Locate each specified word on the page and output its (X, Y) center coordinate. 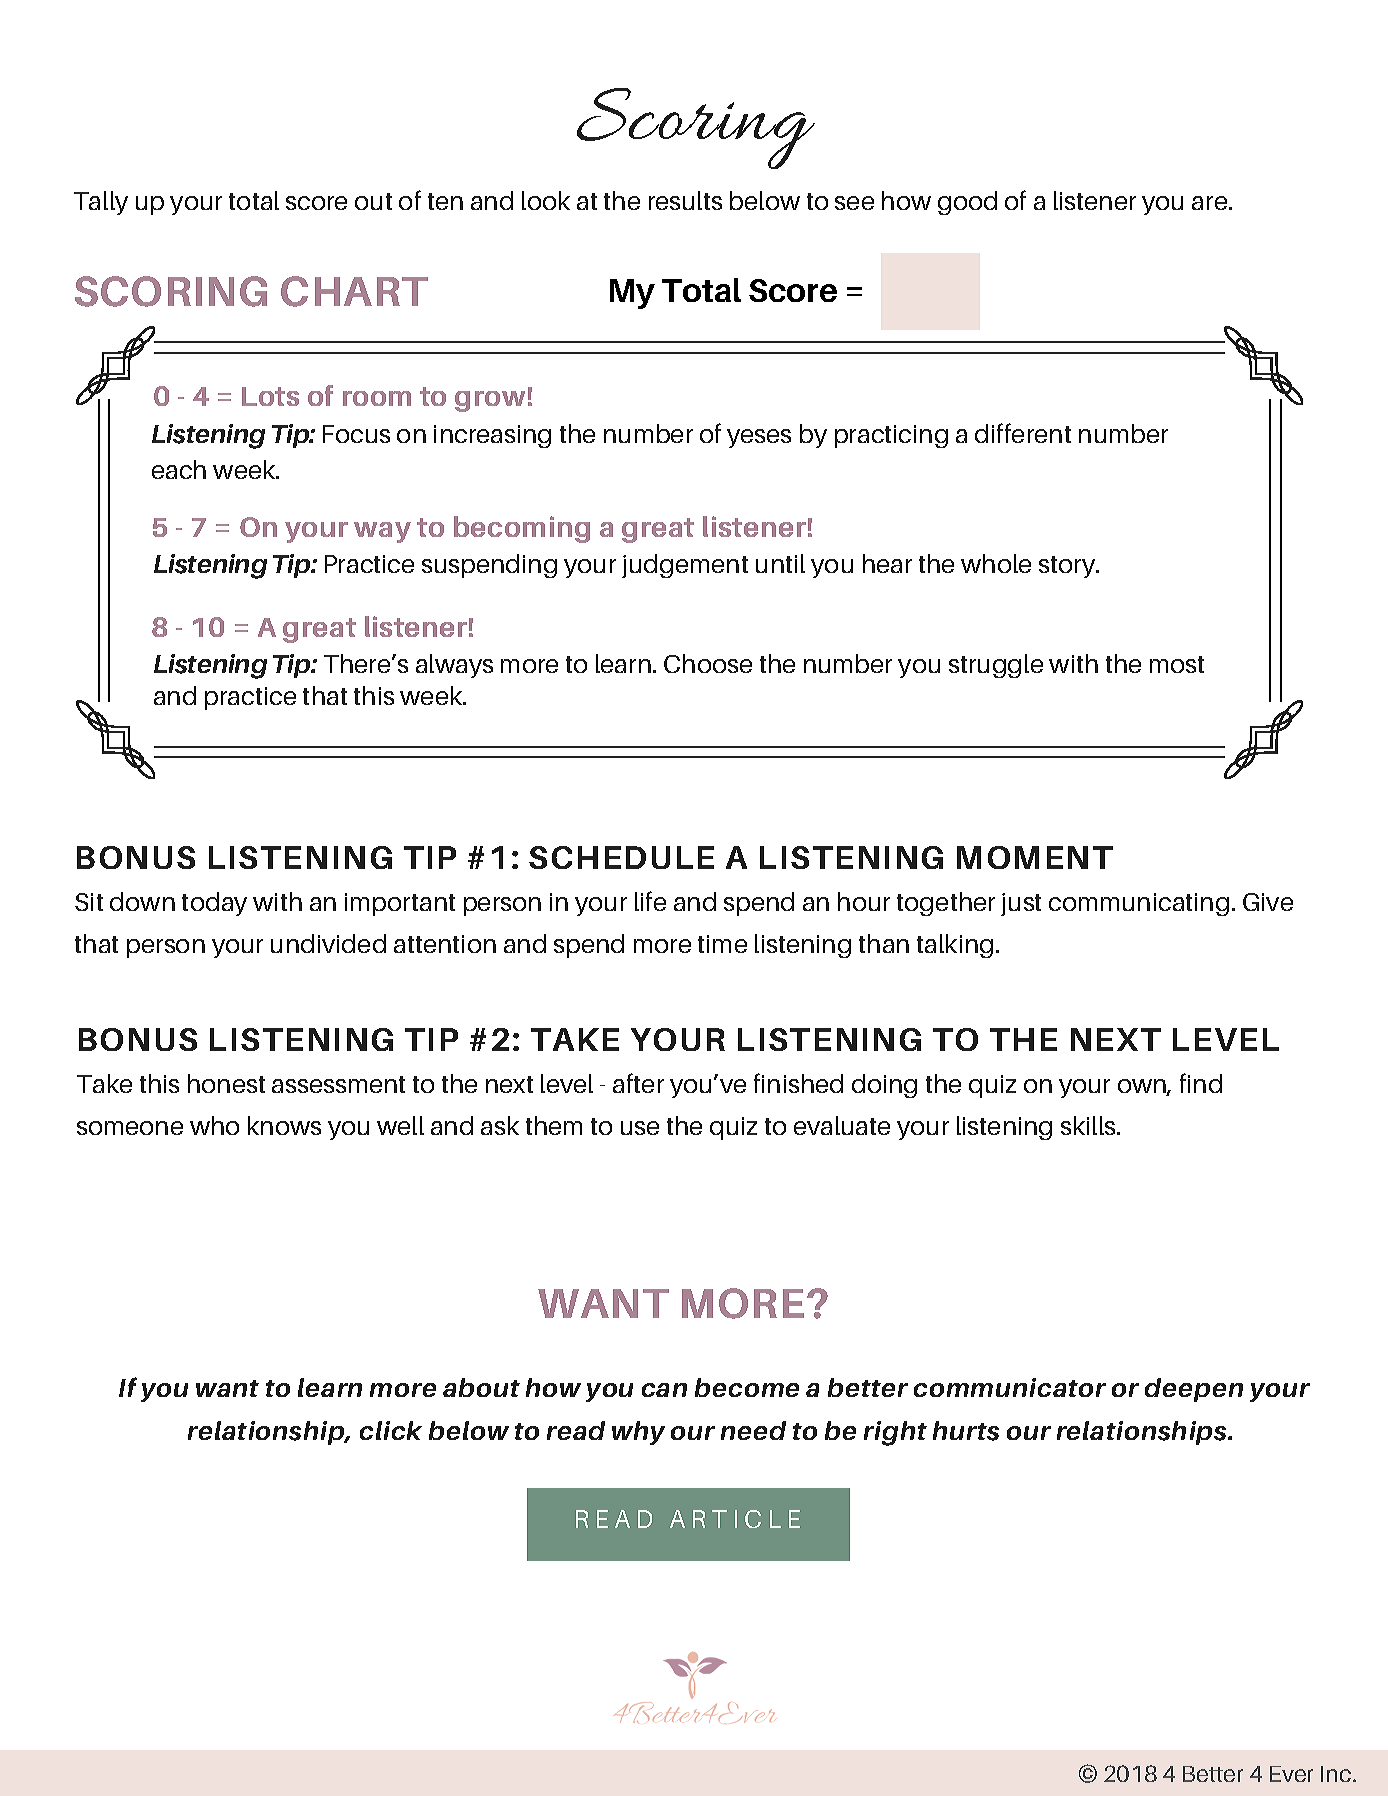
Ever (1291, 1774)
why (638, 1433)
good (967, 203)
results (685, 200)
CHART (354, 291)
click (391, 1430)
